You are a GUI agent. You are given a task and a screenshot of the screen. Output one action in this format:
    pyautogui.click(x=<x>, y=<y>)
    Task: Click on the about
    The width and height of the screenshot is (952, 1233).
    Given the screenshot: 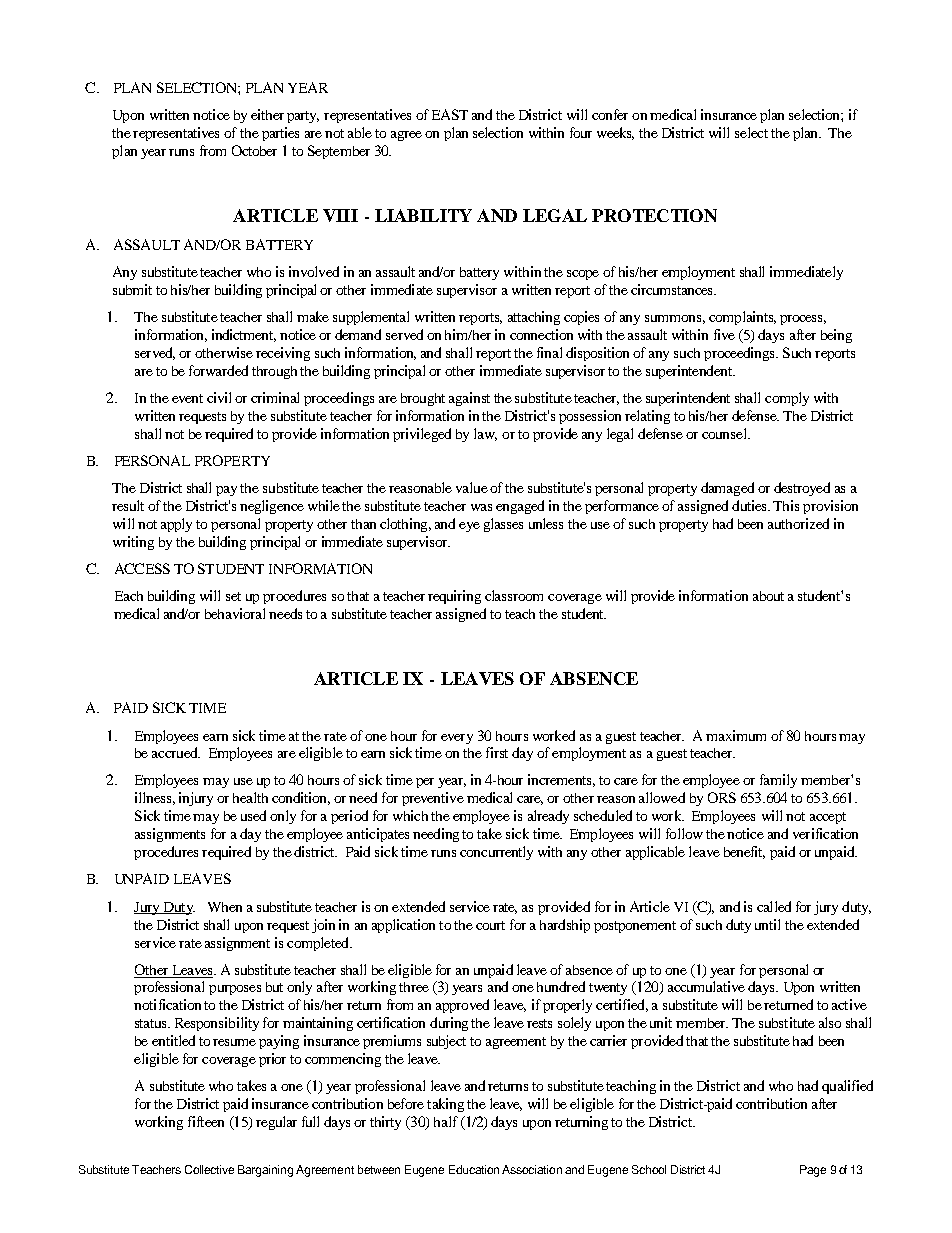 What is the action you would take?
    pyautogui.click(x=768, y=596)
